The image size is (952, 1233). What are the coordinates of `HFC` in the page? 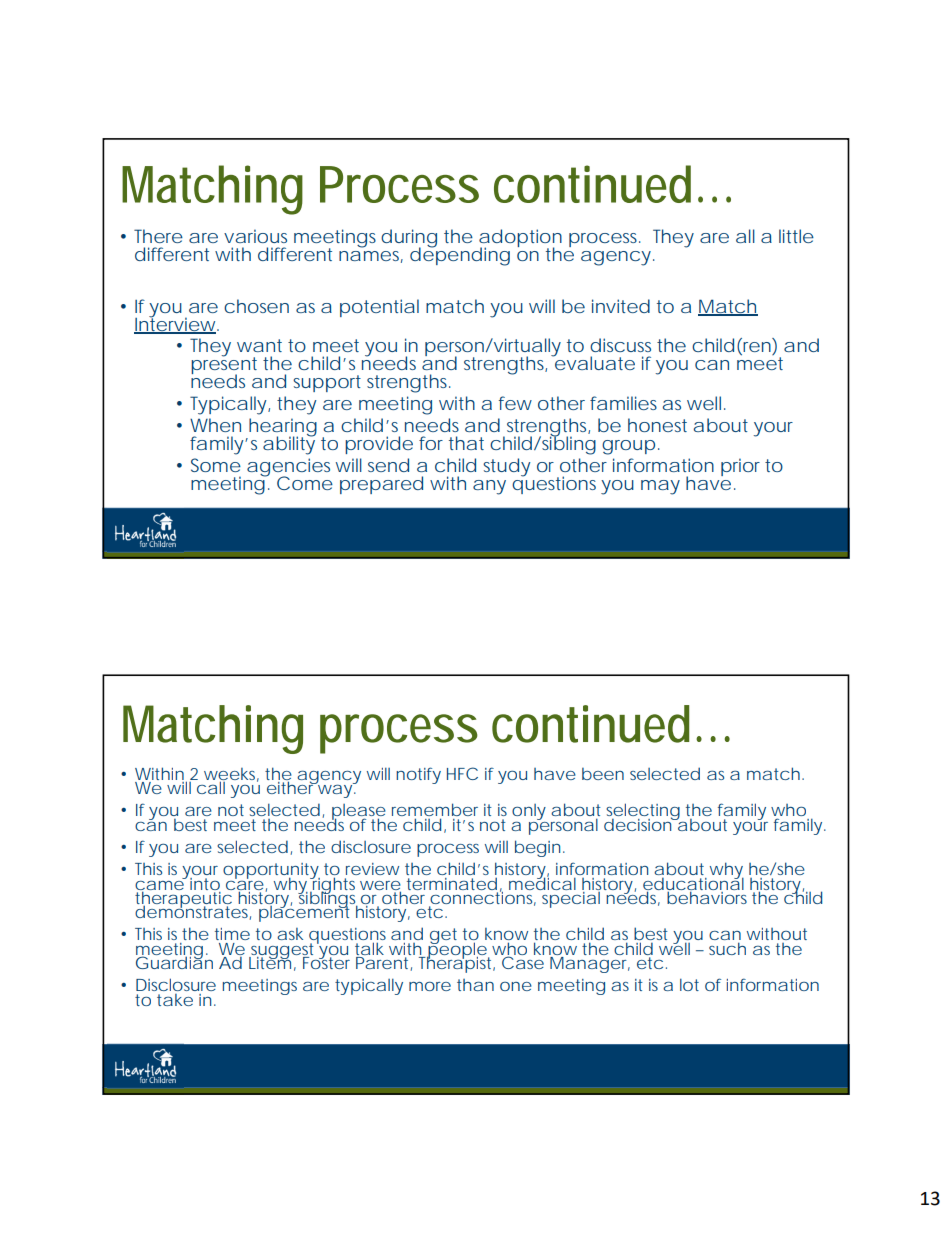 It's located at (462, 773).
